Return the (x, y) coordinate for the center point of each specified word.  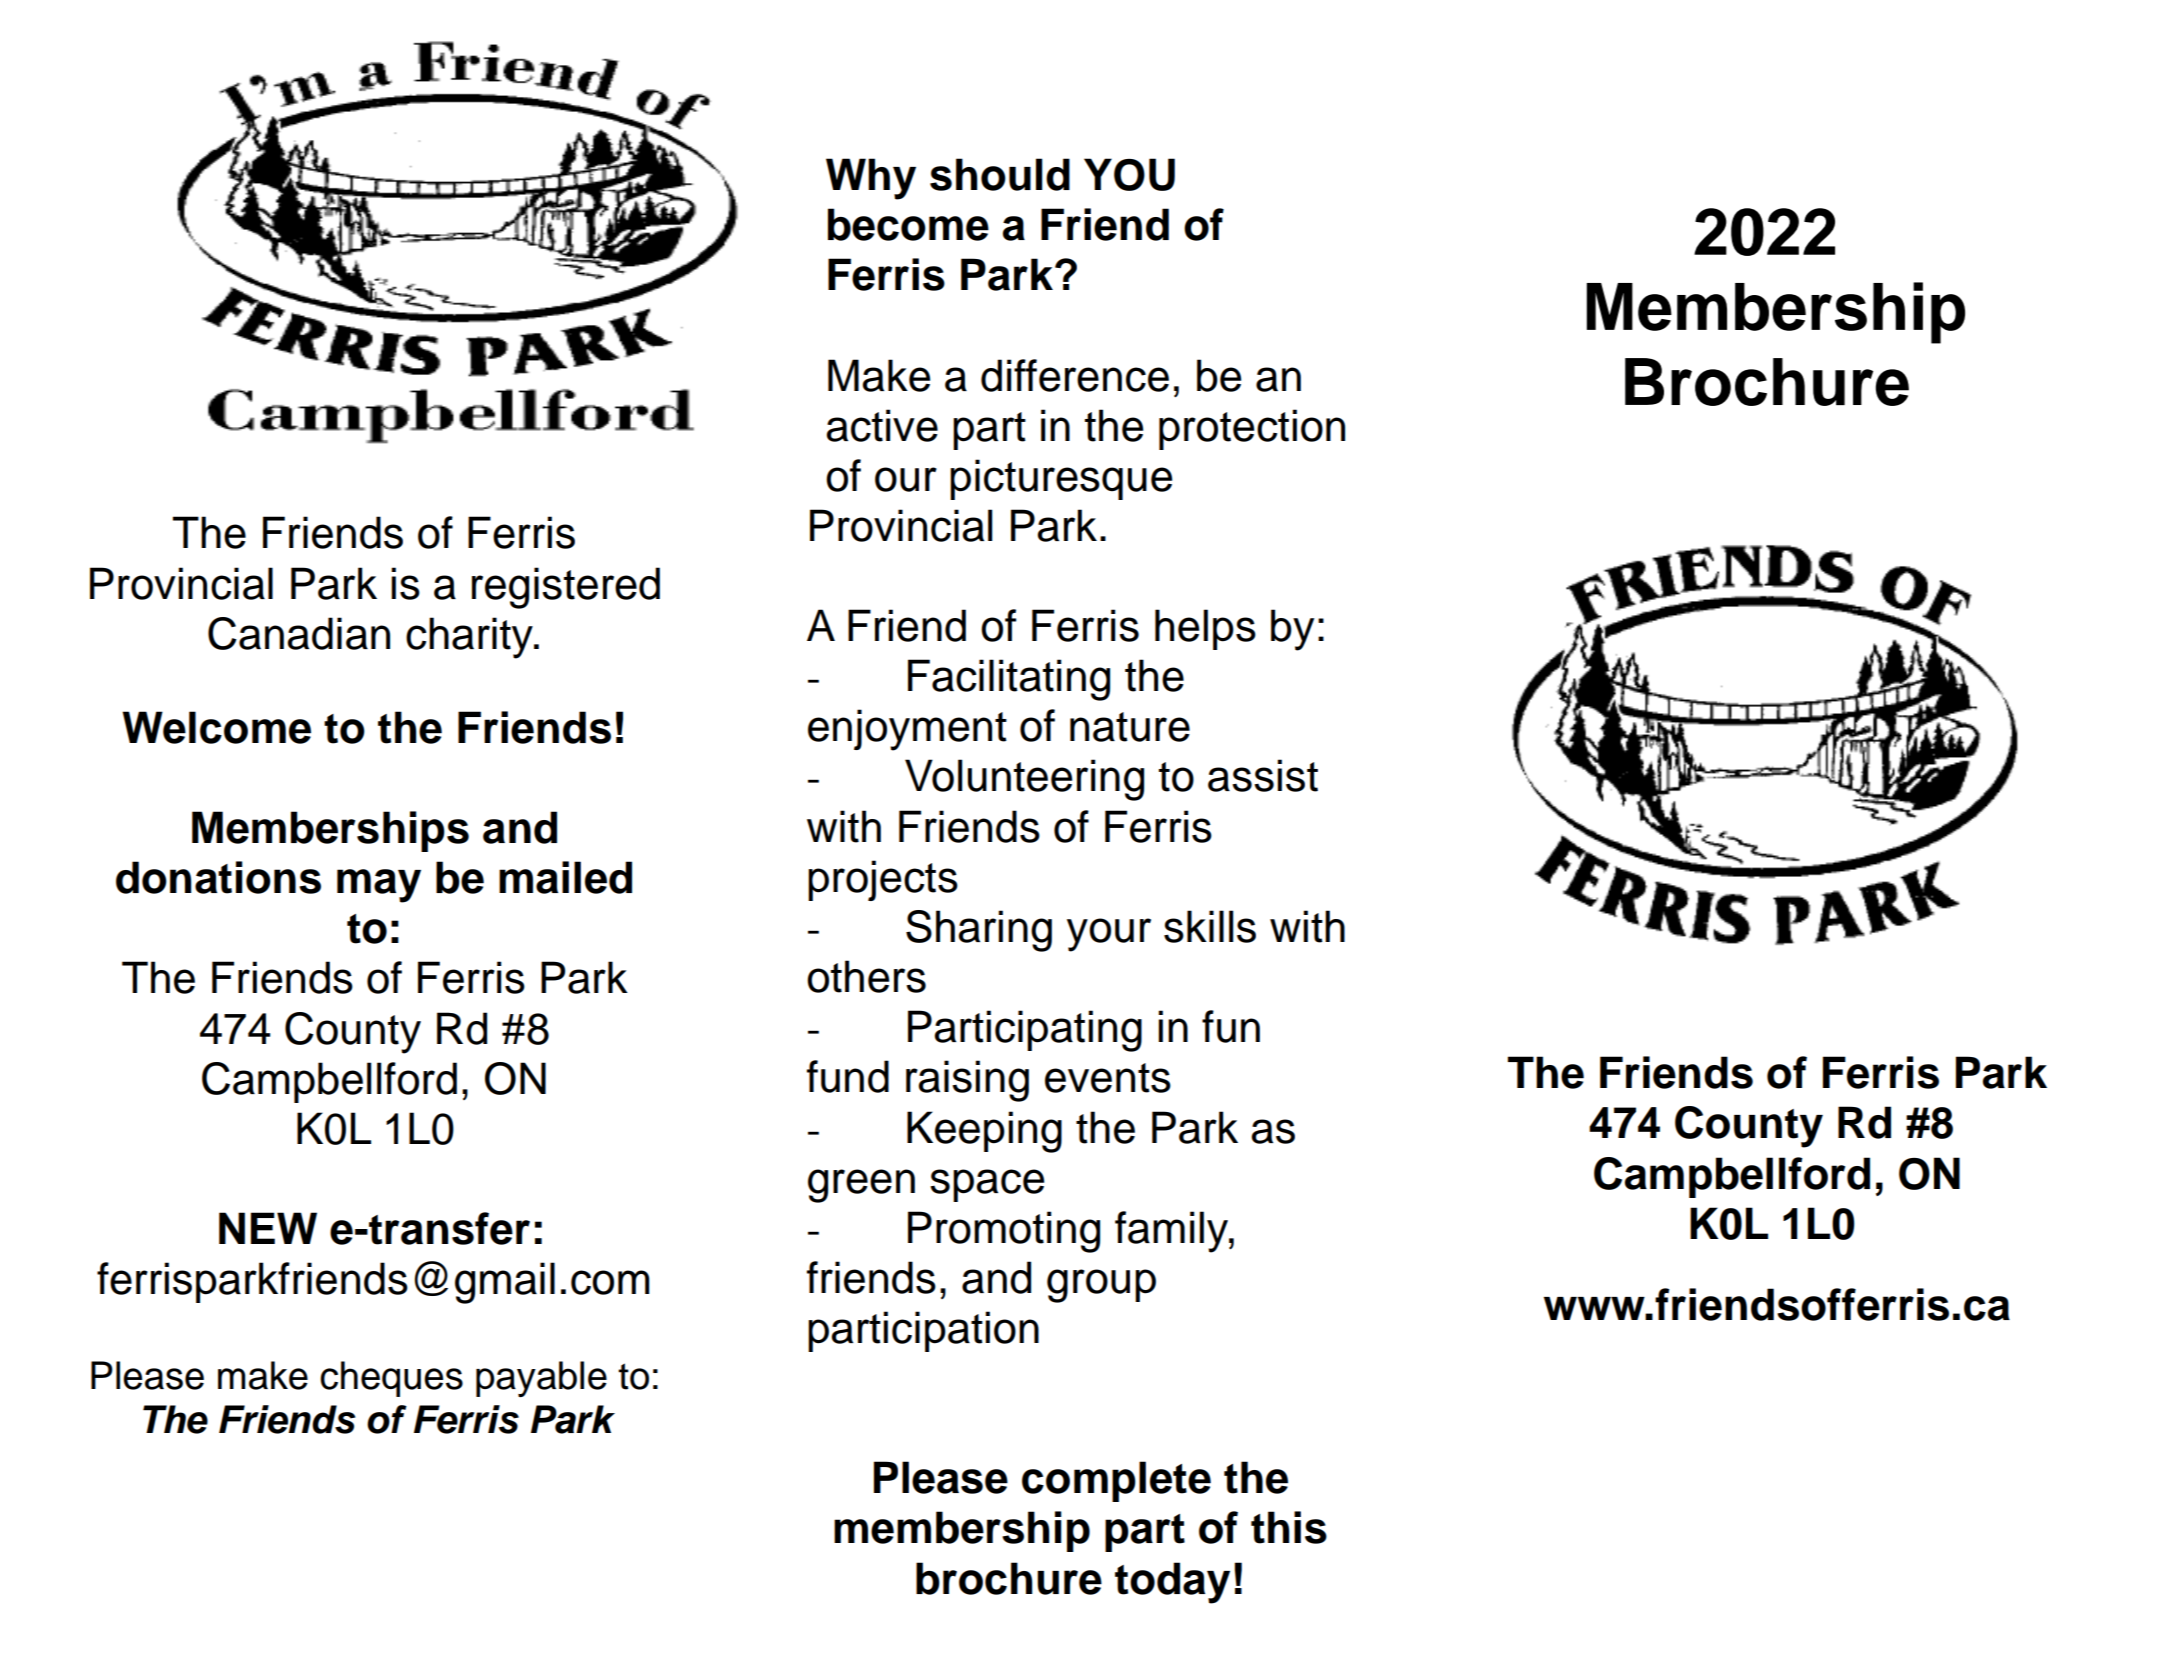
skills (1210, 926)
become (908, 224)
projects (883, 880)
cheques (391, 1379)
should (1000, 174)
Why (871, 179)
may (379, 886)
